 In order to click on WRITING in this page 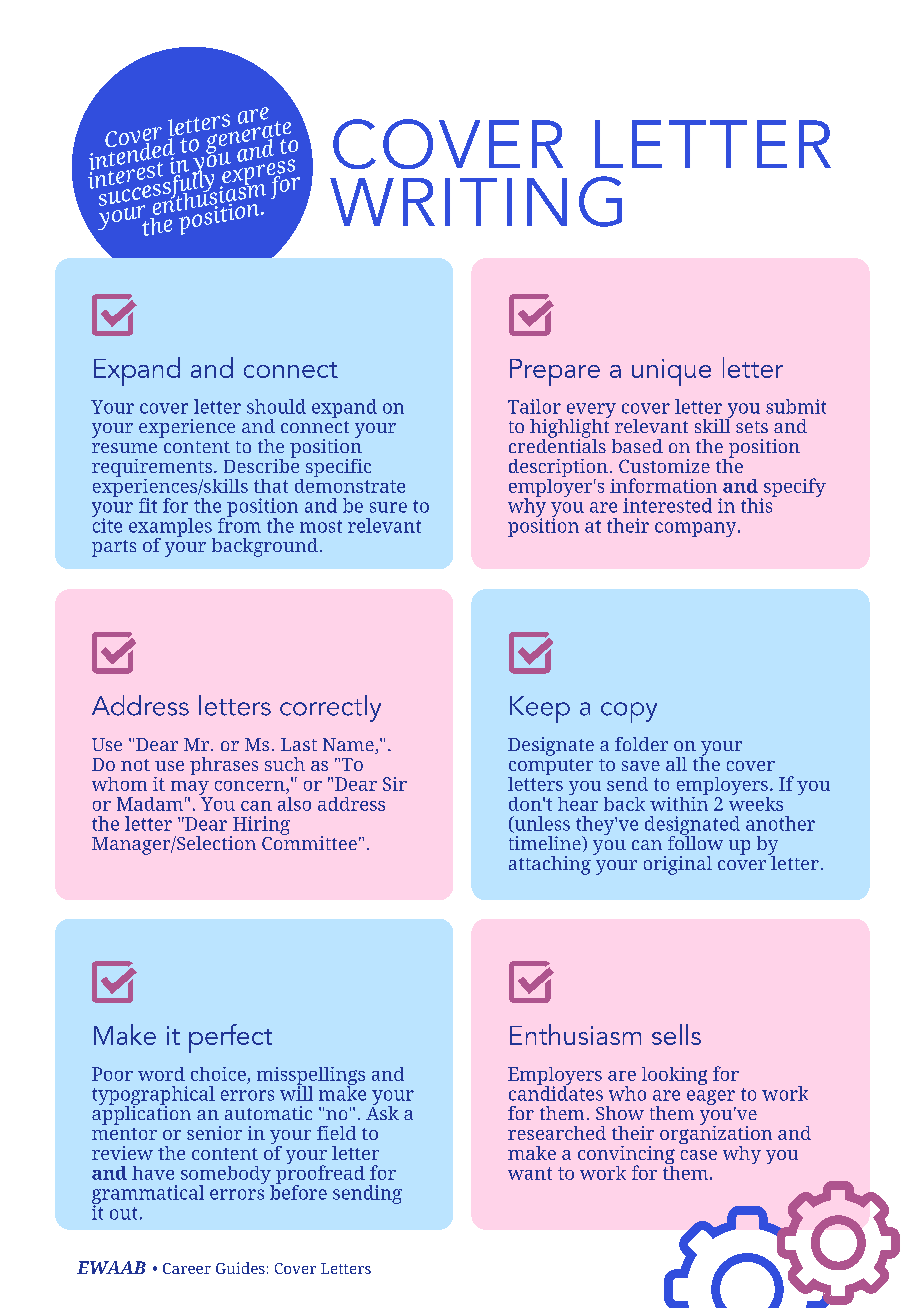, I will do `click(476, 201)`.
